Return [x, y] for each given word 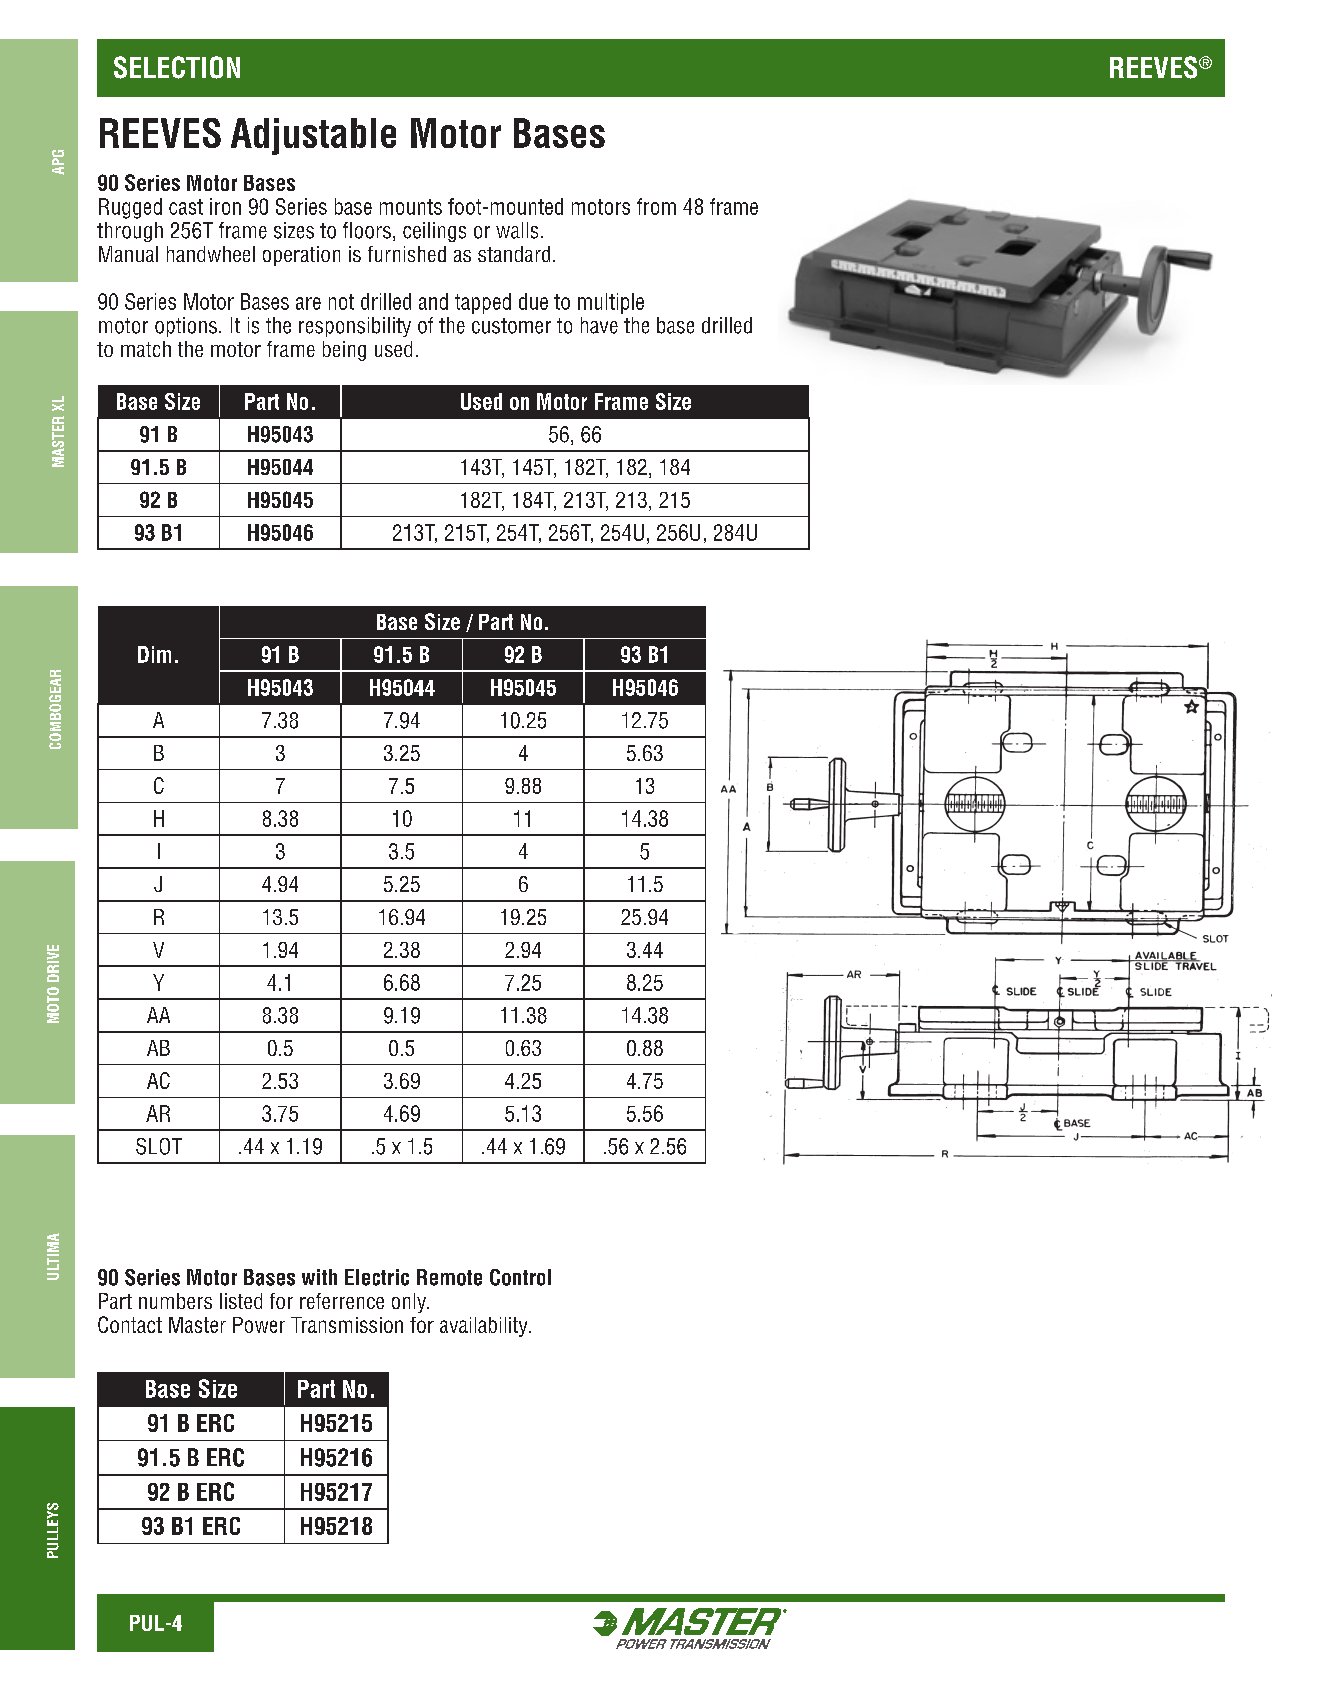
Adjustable [313, 136]
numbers [175, 1301]
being [344, 351]
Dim [154, 654]
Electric [377, 1277]
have [599, 325]
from [656, 206]
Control [520, 1277]
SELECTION [177, 67]
